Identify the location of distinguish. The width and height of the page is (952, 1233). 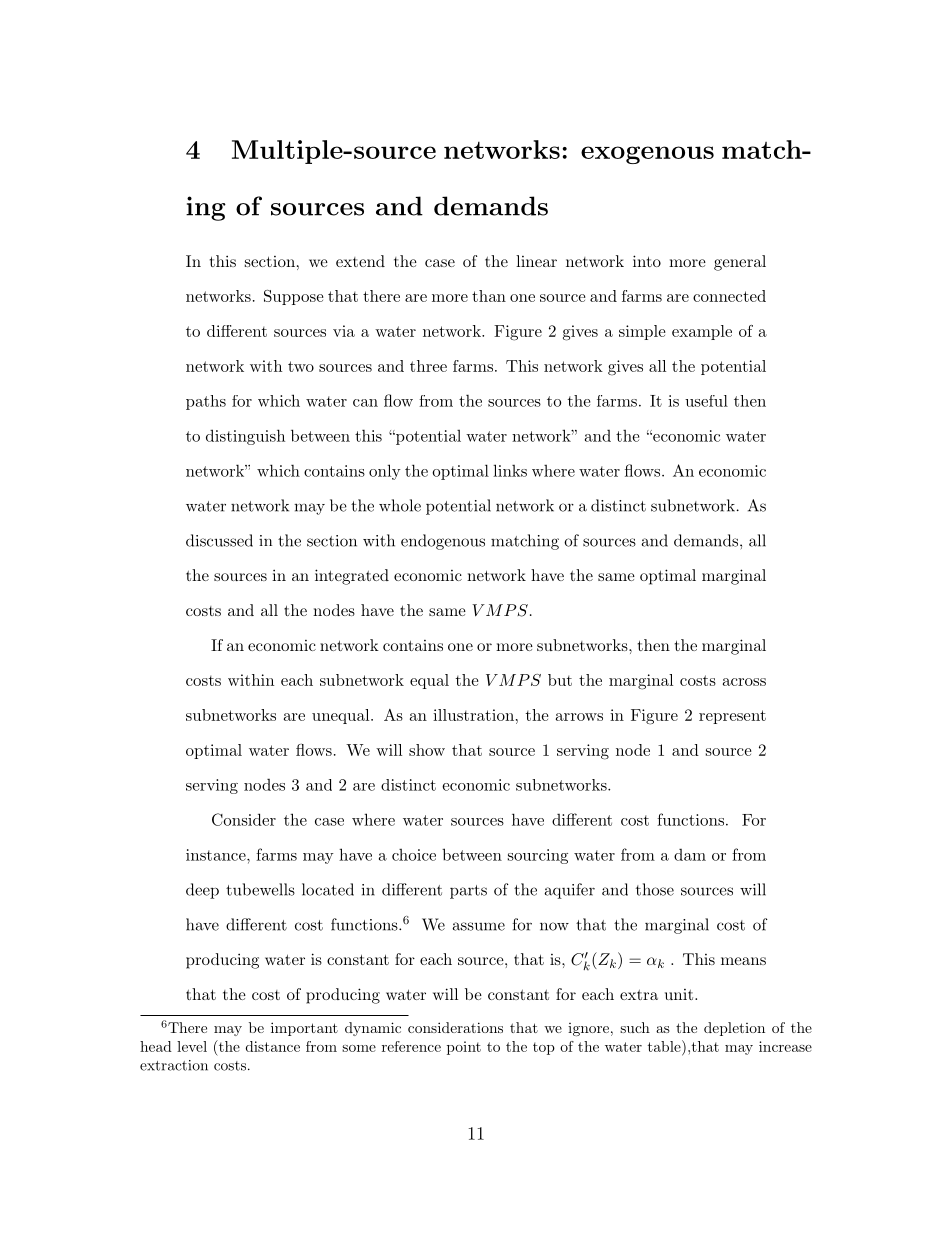
(245, 437).
